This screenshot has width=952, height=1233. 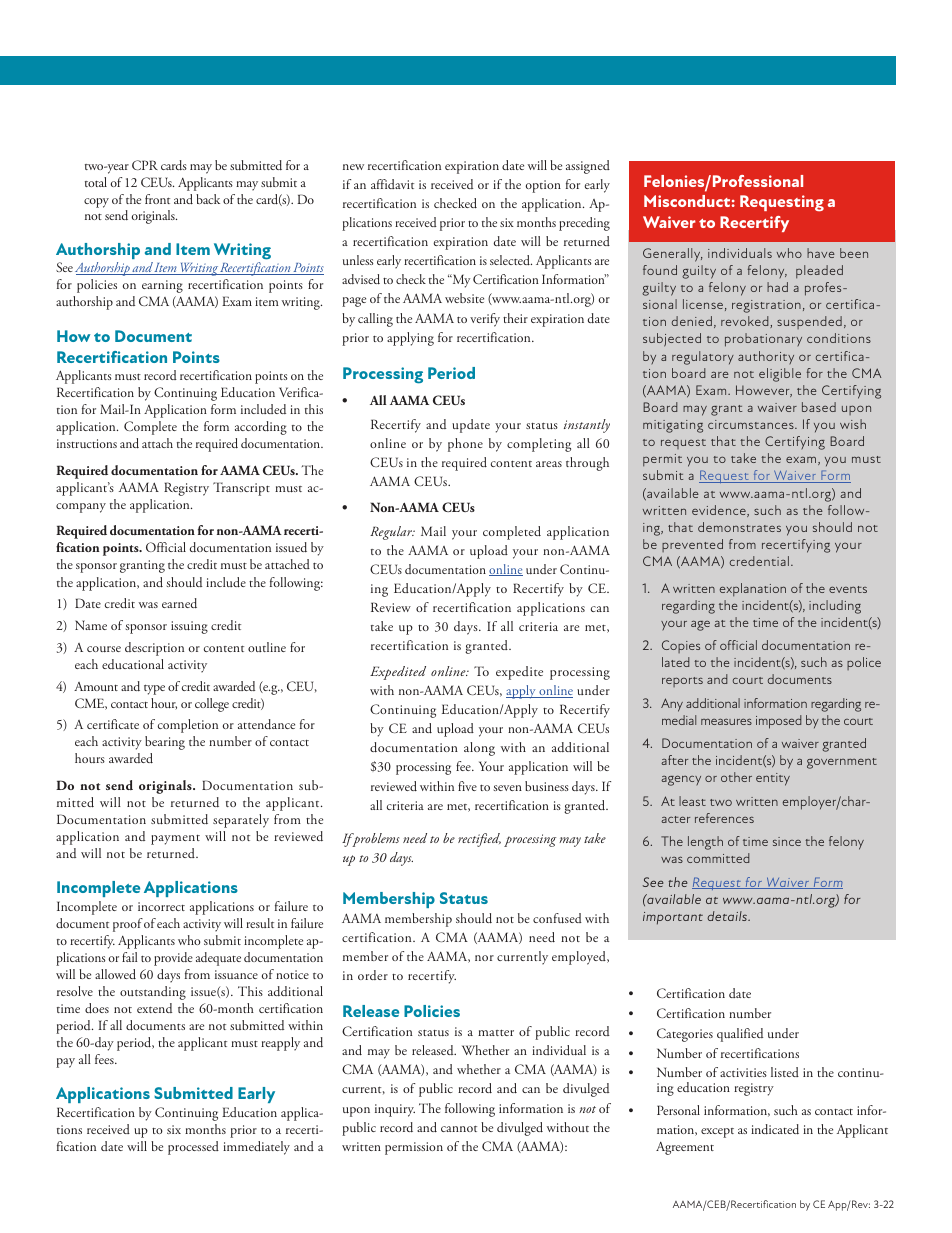 I want to click on issuing, so click(x=189, y=627).
